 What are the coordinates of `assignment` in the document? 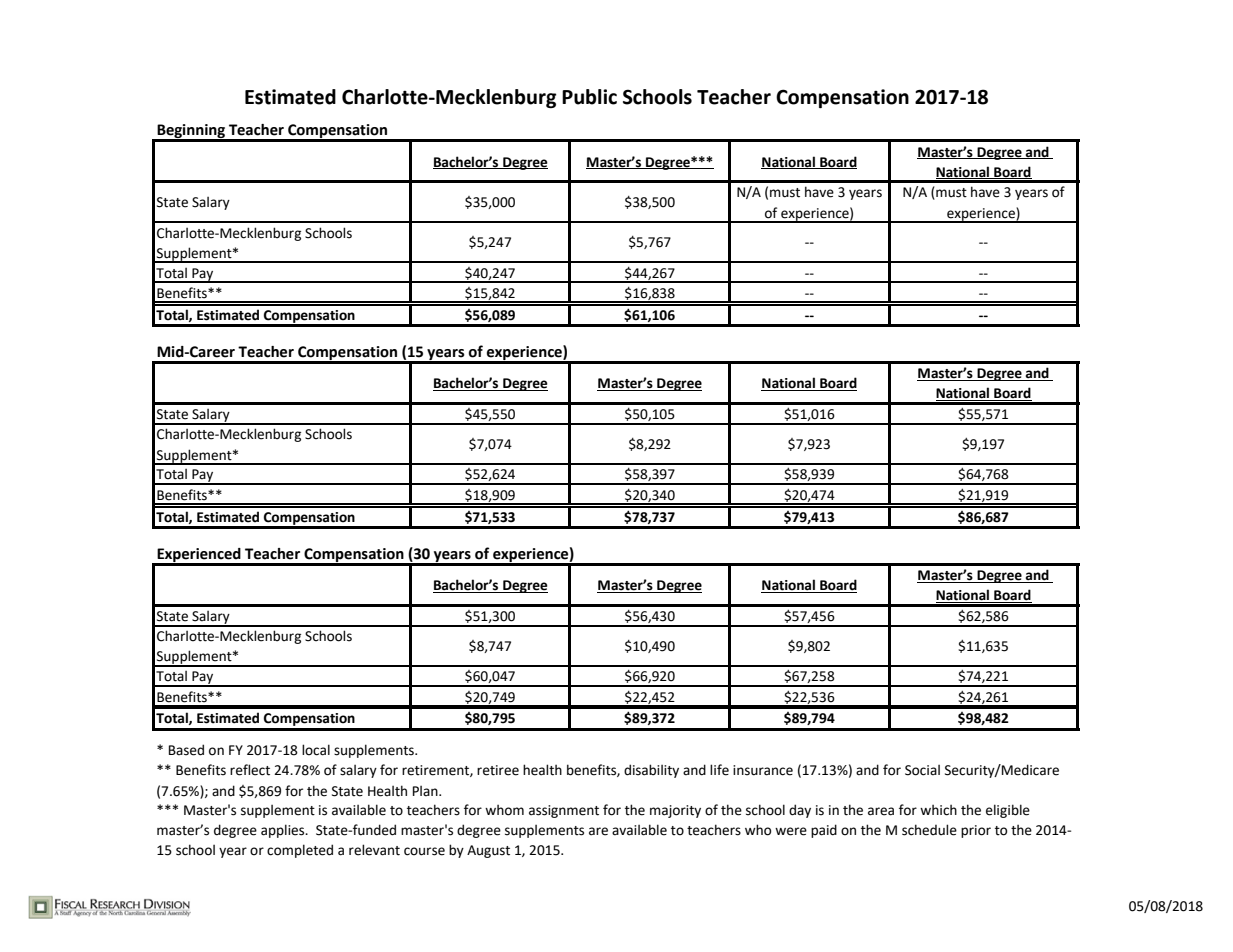 It's located at (564, 811).
